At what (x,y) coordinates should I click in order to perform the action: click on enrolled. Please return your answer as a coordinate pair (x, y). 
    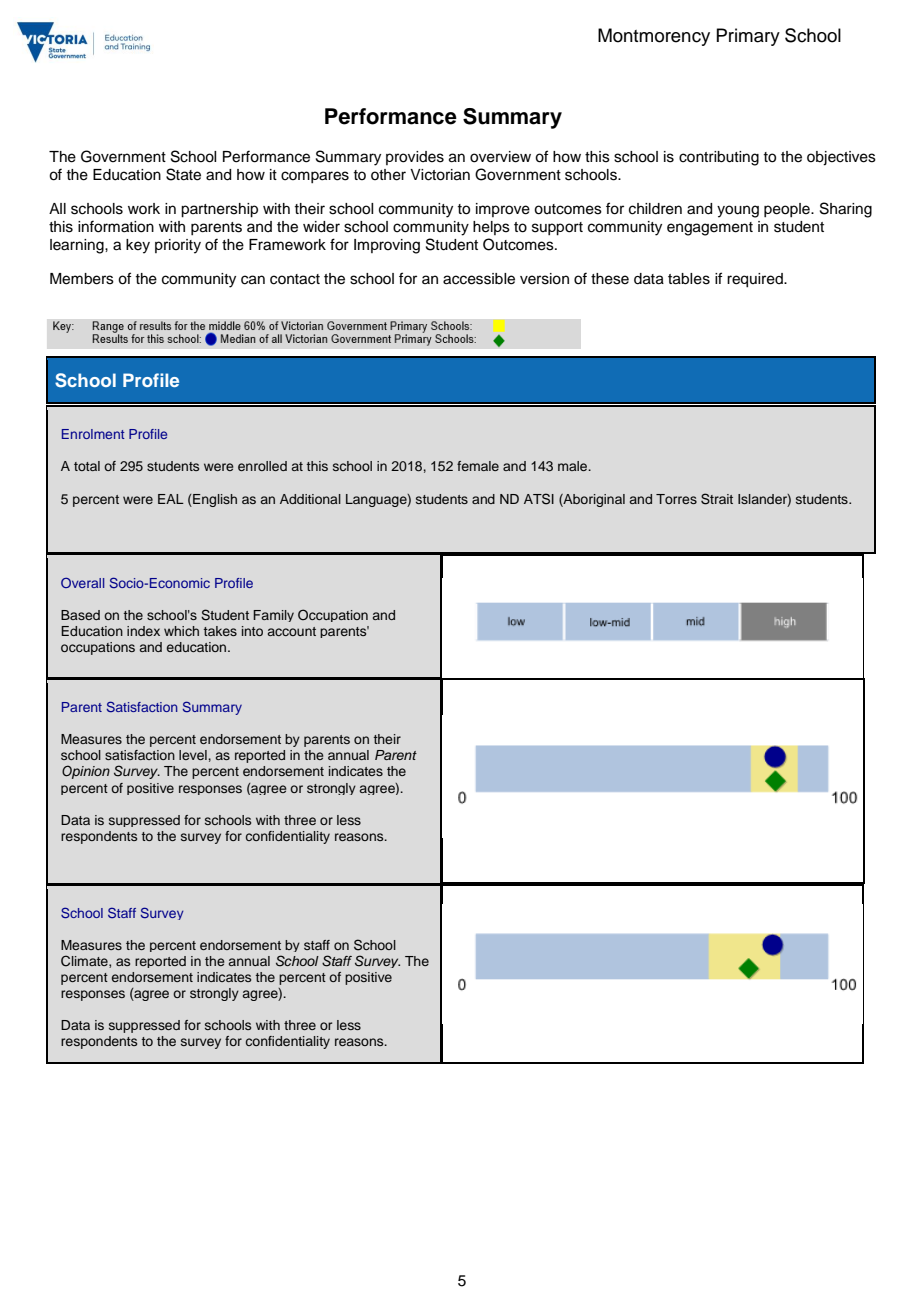
    Looking at the image, I should click on (262, 466).
